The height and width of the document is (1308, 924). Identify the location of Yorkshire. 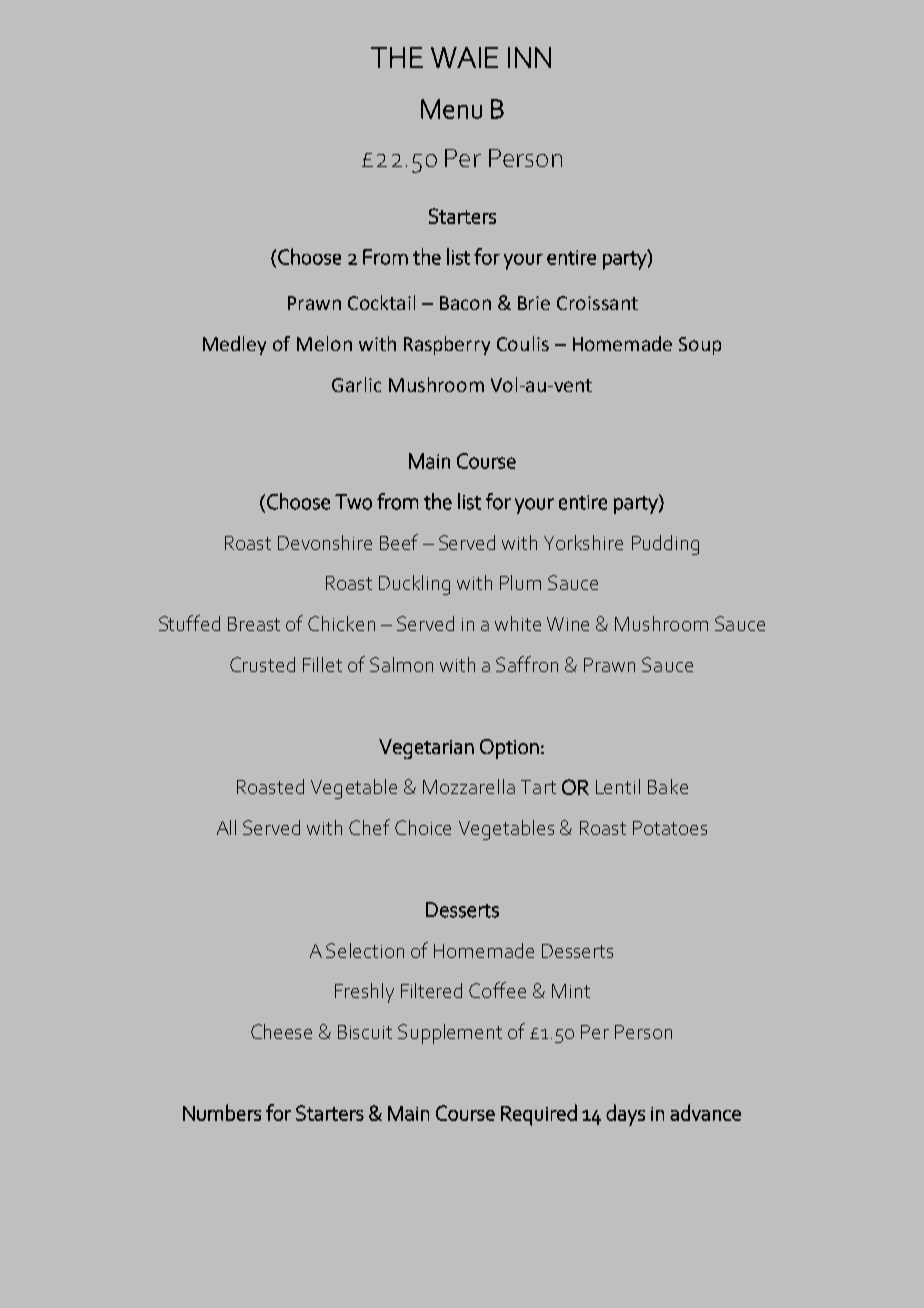
(583, 542).
